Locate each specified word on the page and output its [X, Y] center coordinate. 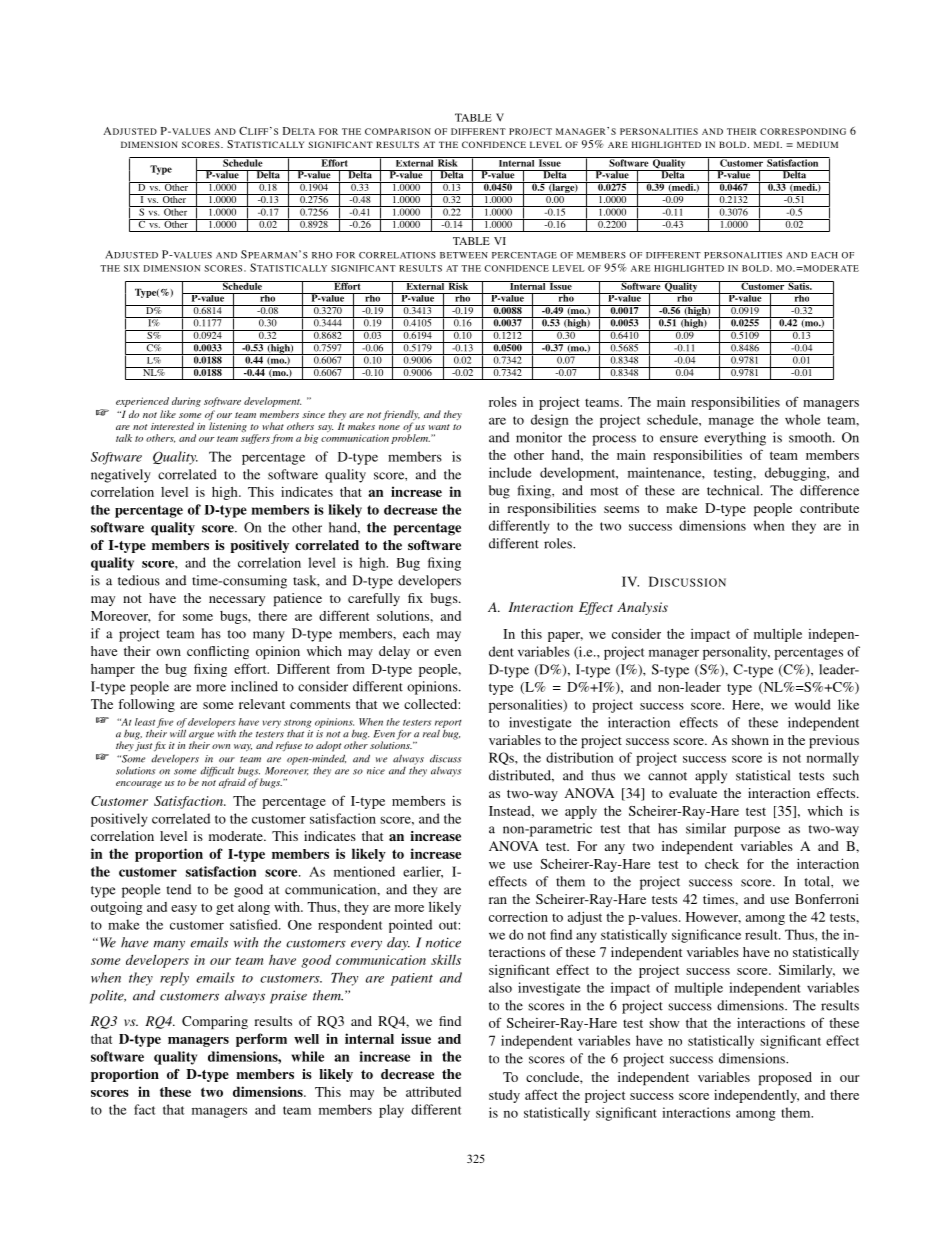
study [504, 1096]
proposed [785, 1079]
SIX [131, 268]
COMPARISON [398, 131]
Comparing [215, 1023]
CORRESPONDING [803, 131]
